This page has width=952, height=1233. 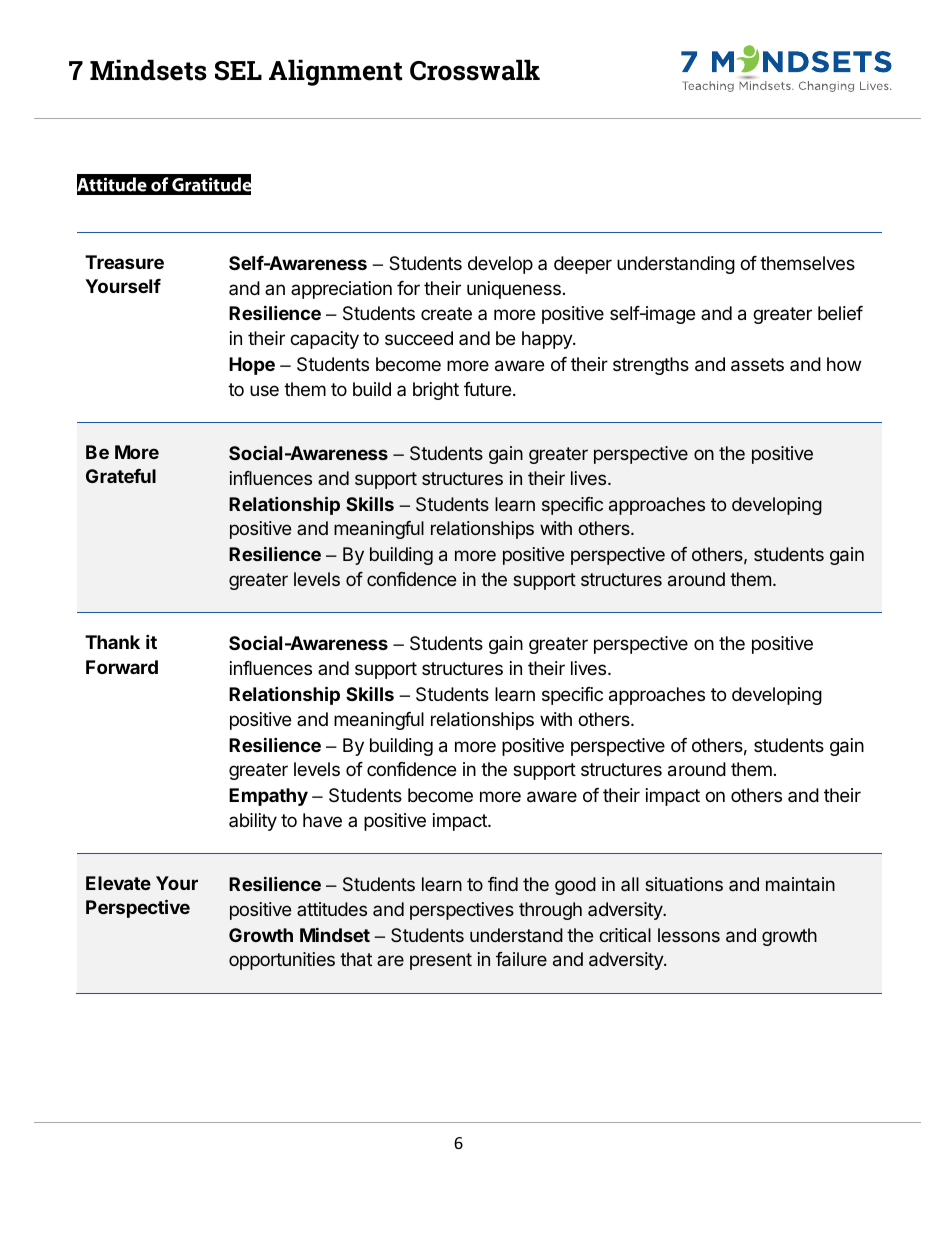 I want to click on assets, so click(x=757, y=365).
